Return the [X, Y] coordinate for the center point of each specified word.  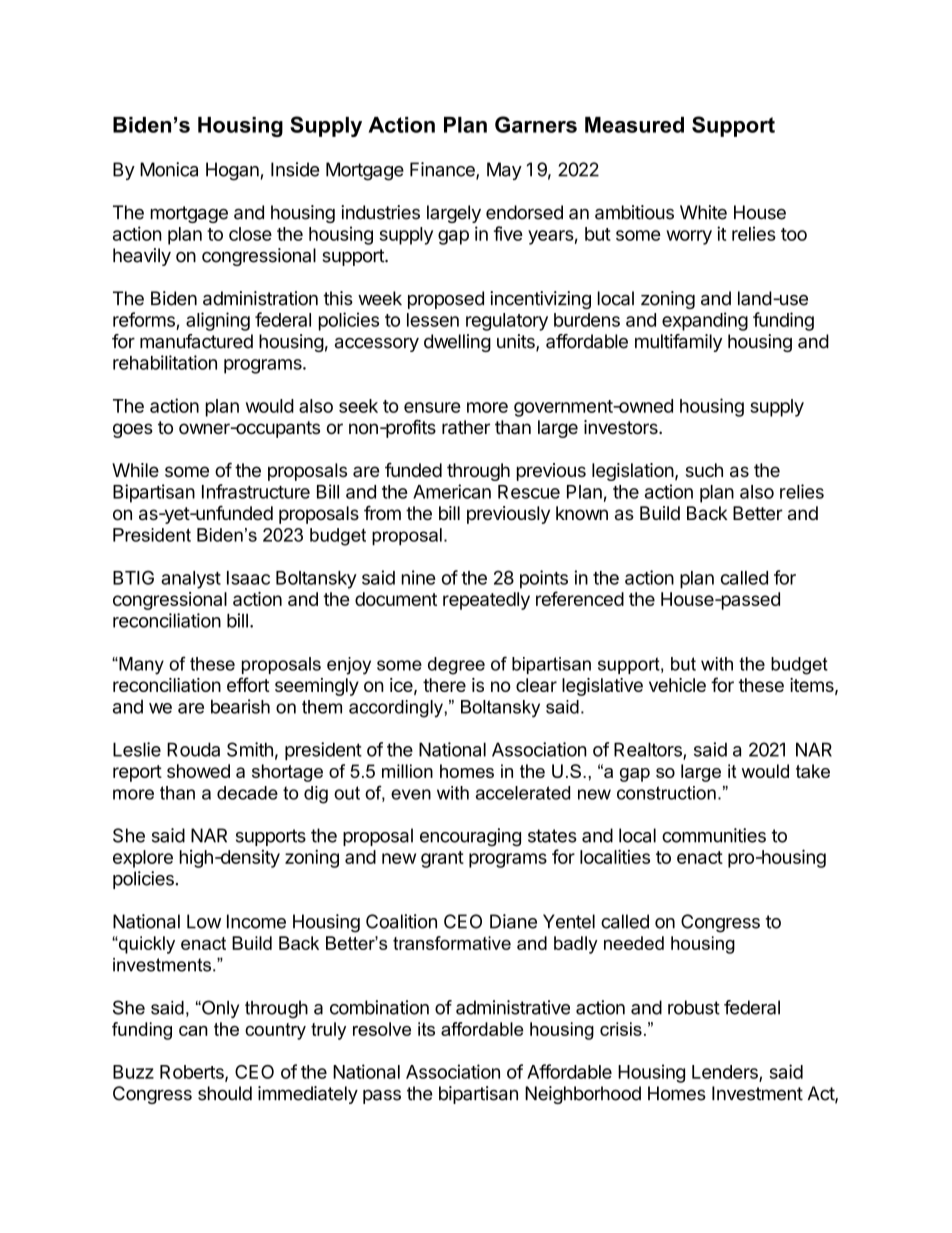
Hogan [232, 171]
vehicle [677, 685]
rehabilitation [165, 362]
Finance [443, 170]
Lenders [726, 1073]
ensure [432, 407]
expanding [705, 321]
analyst [191, 580]
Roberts [193, 1073]
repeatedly [486, 601]
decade [247, 793]
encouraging [470, 837]
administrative [513, 1007]
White [703, 212]
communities [714, 835]
